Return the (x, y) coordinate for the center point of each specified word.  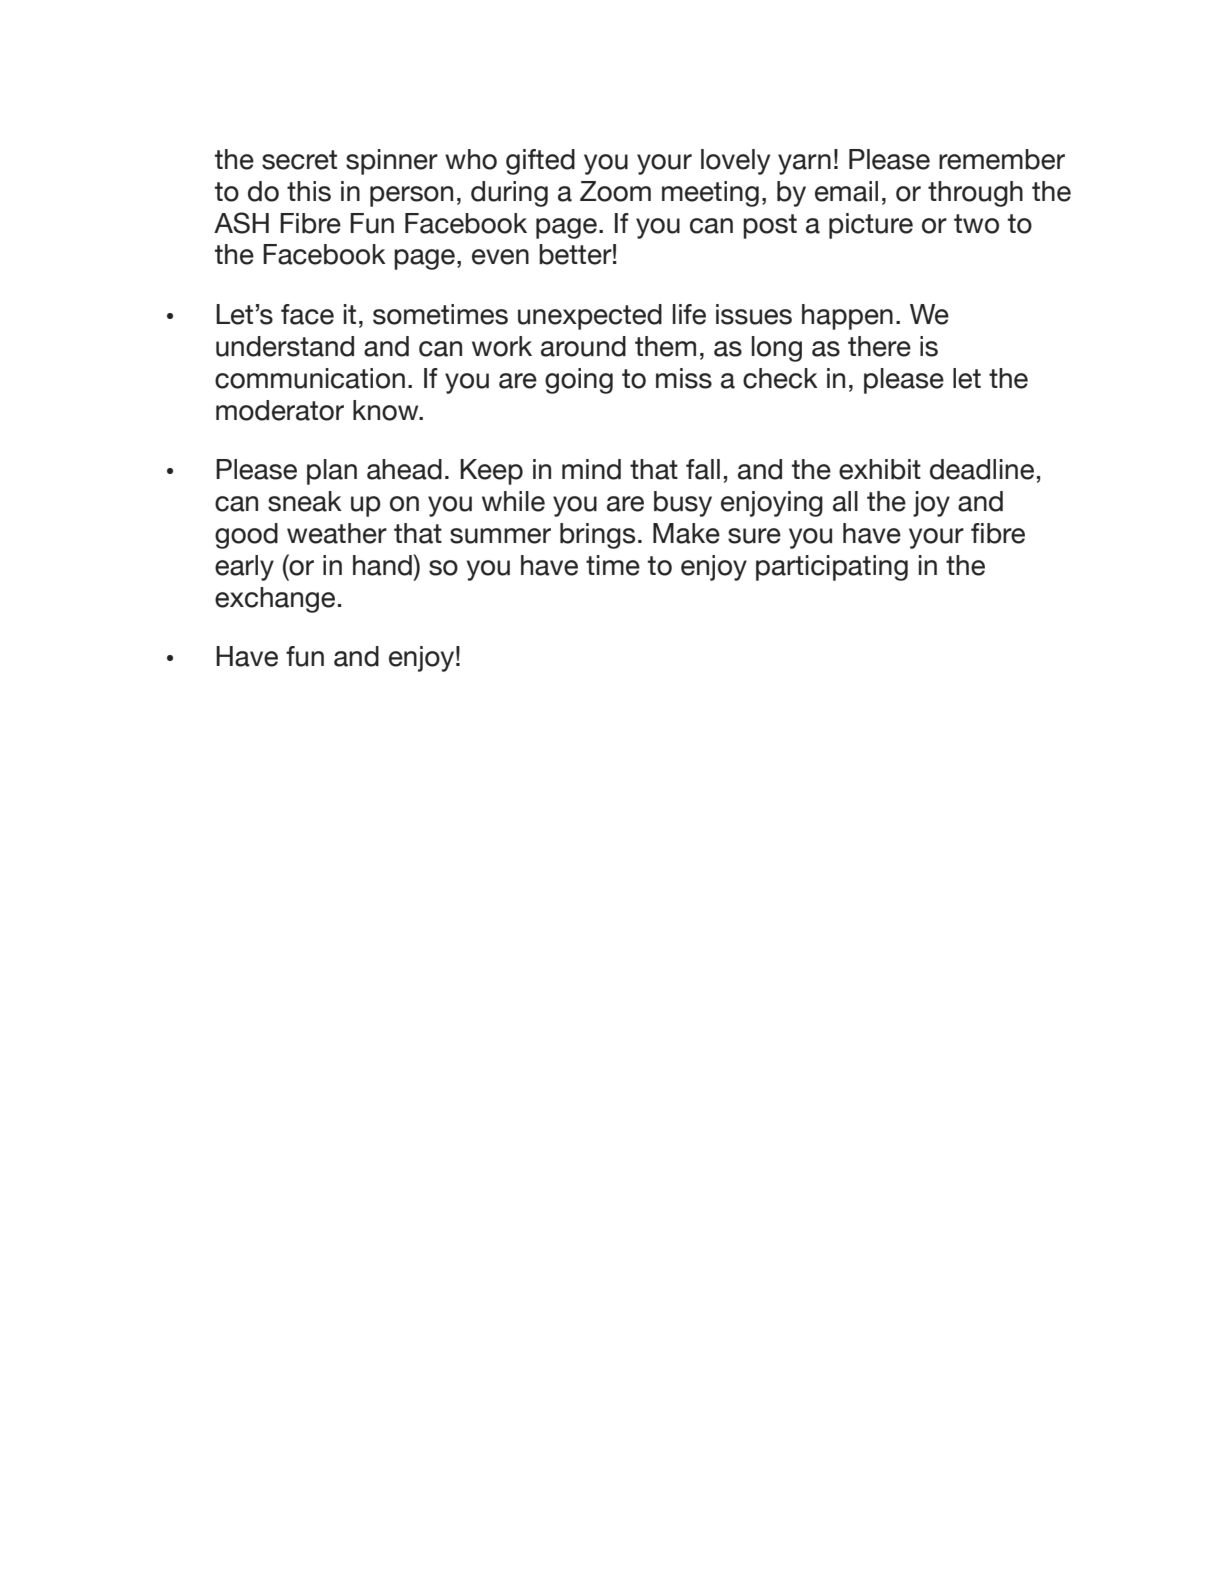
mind (591, 469)
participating (832, 568)
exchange (275, 600)
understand (285, 346)
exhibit (880, 469)
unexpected (590, 317)
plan (332, 472)
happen (847, 317)
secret (299, 160)
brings (597, 536)
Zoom (615, 191)
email (846, 191)
